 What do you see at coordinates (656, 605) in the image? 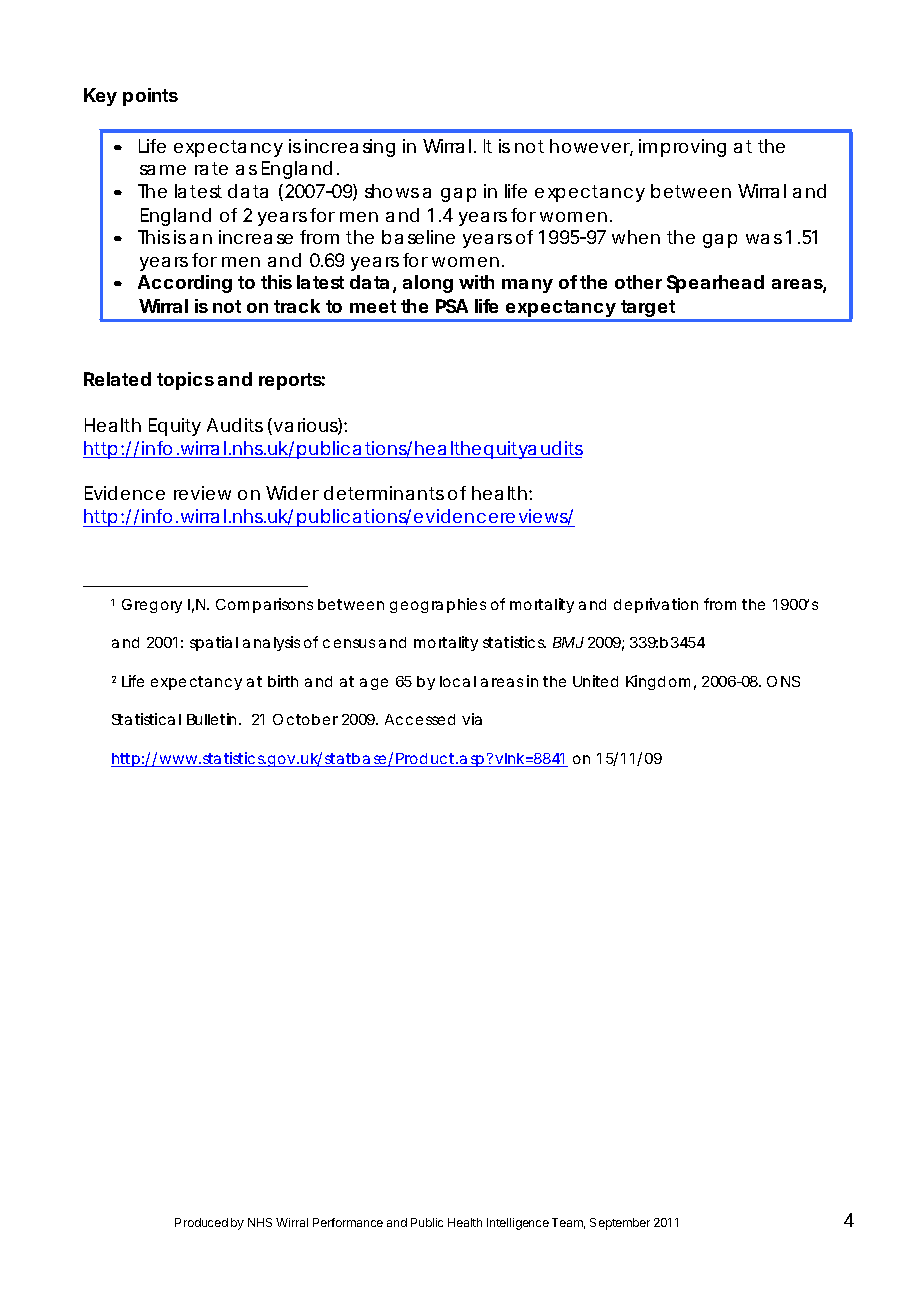
I see `deprivation` at bounding box center [656, 605].
